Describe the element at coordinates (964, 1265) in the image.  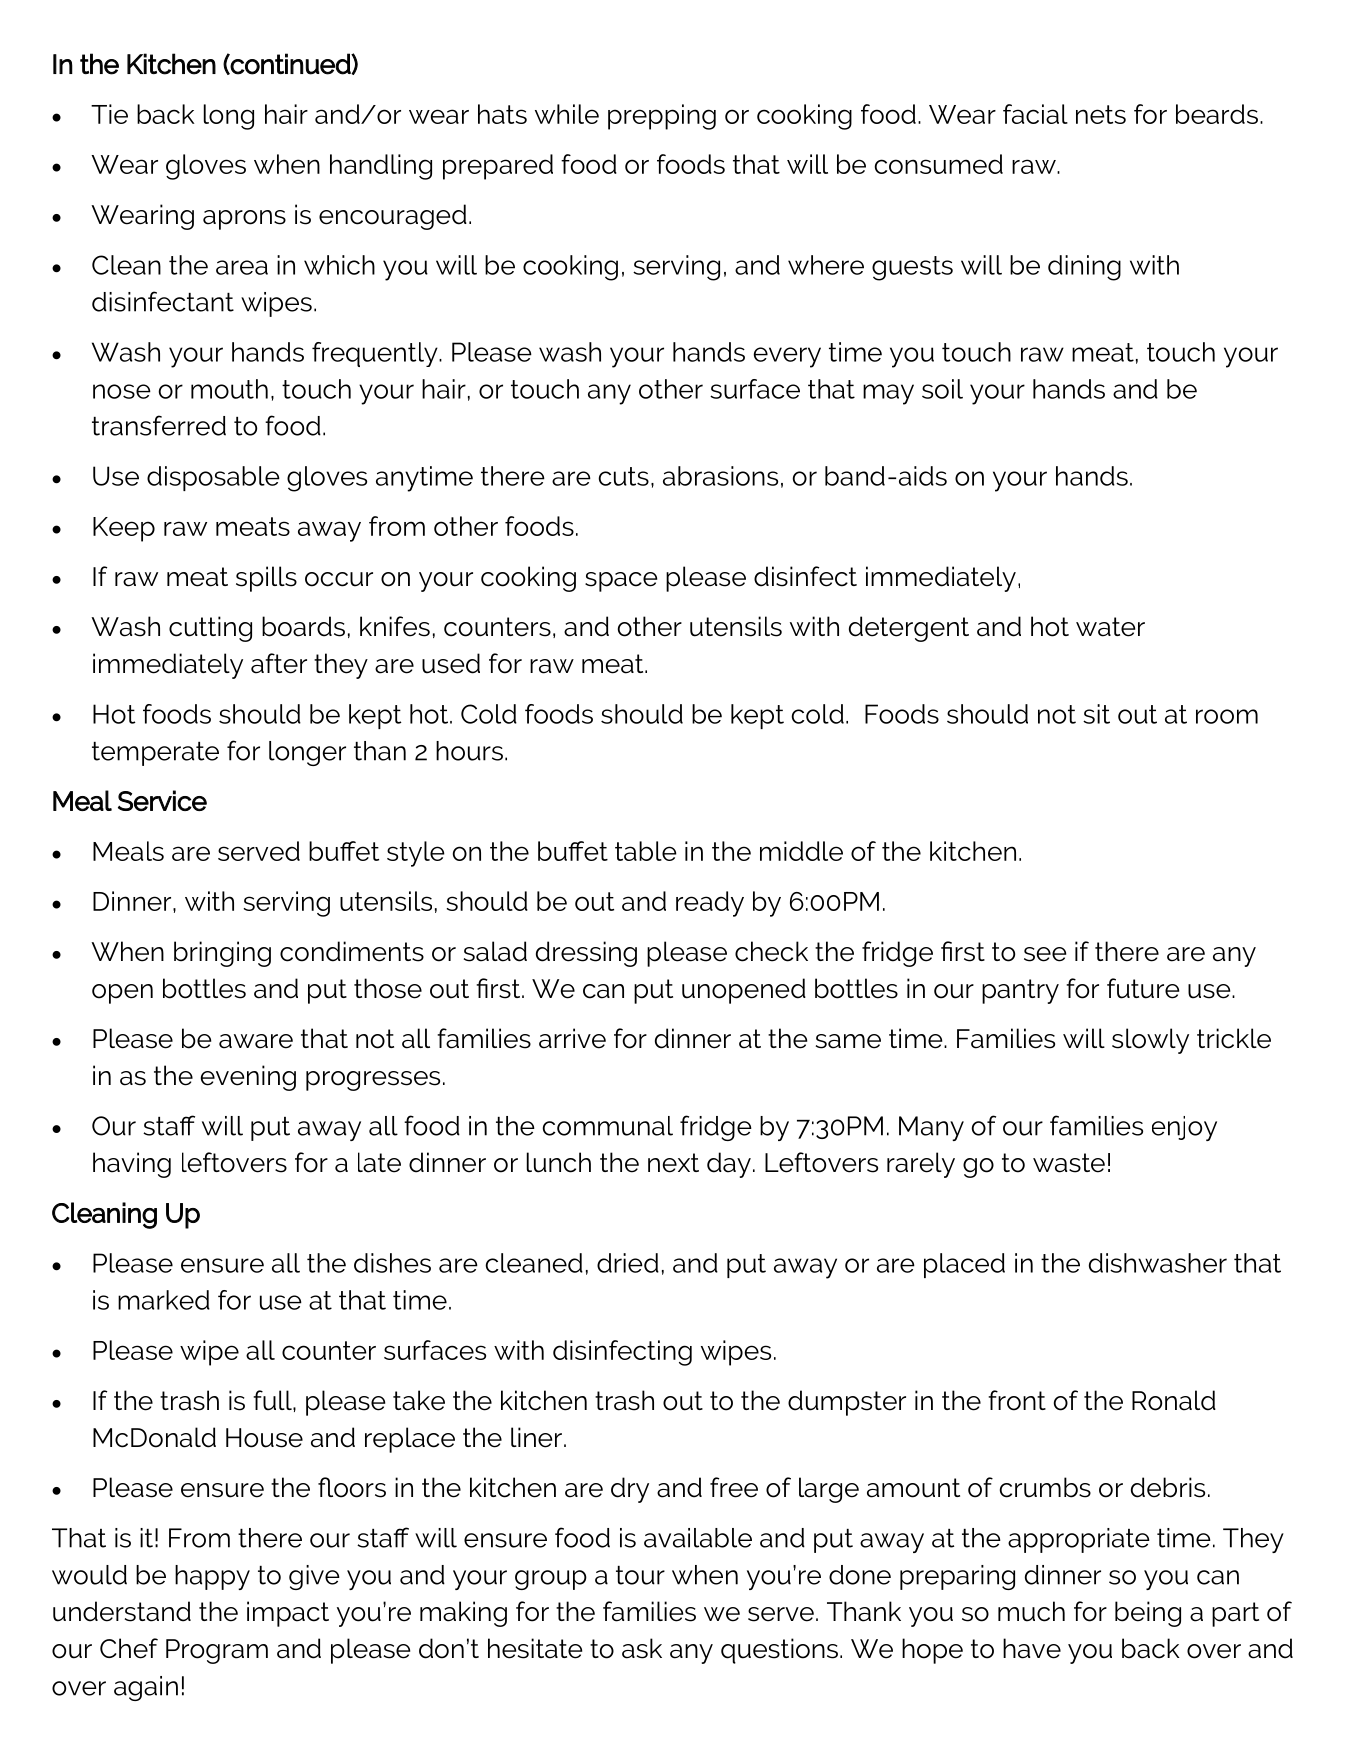
I see `placed` at that location.
